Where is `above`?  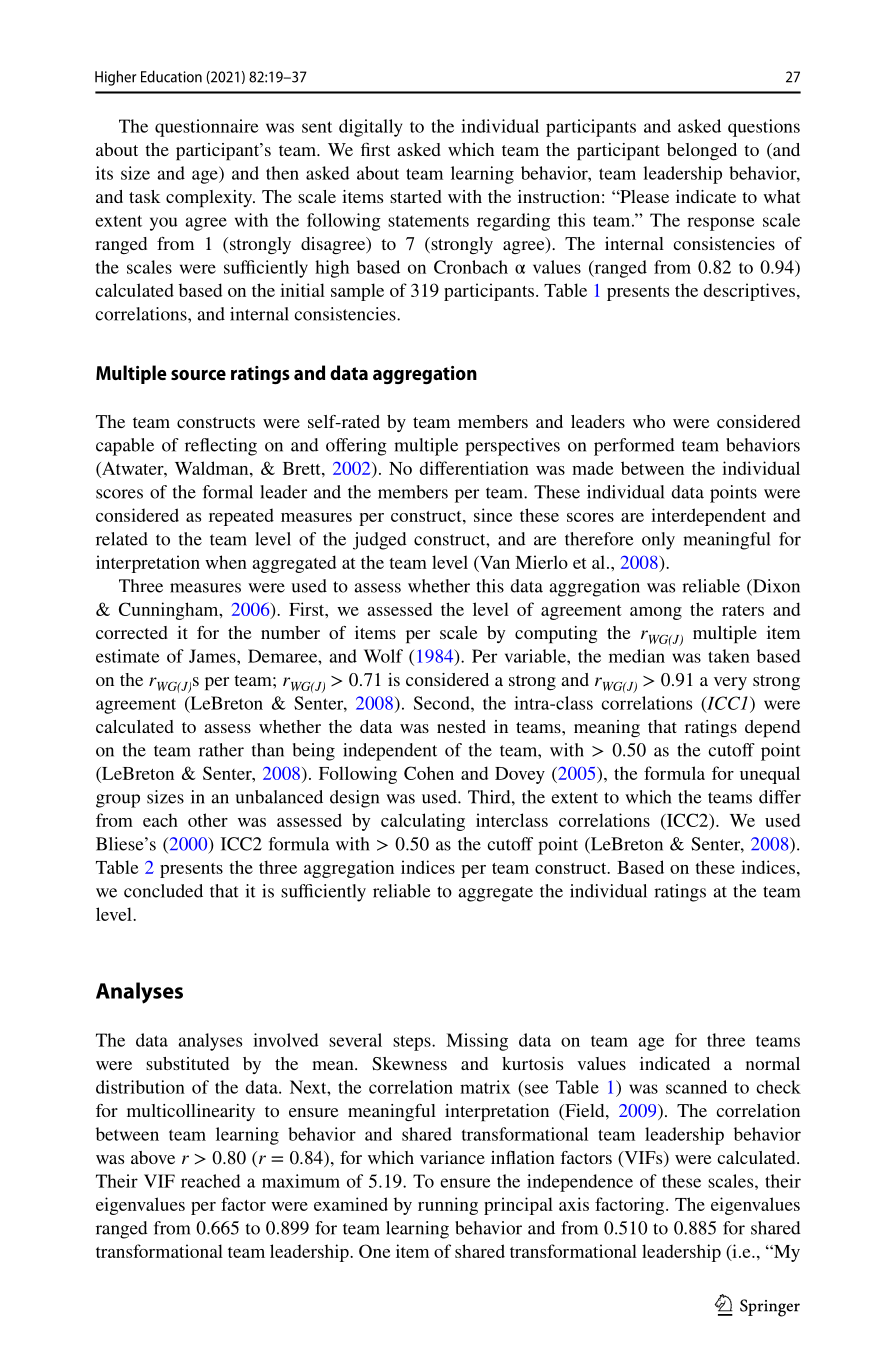 above is located at coordinates (153, 1157).
